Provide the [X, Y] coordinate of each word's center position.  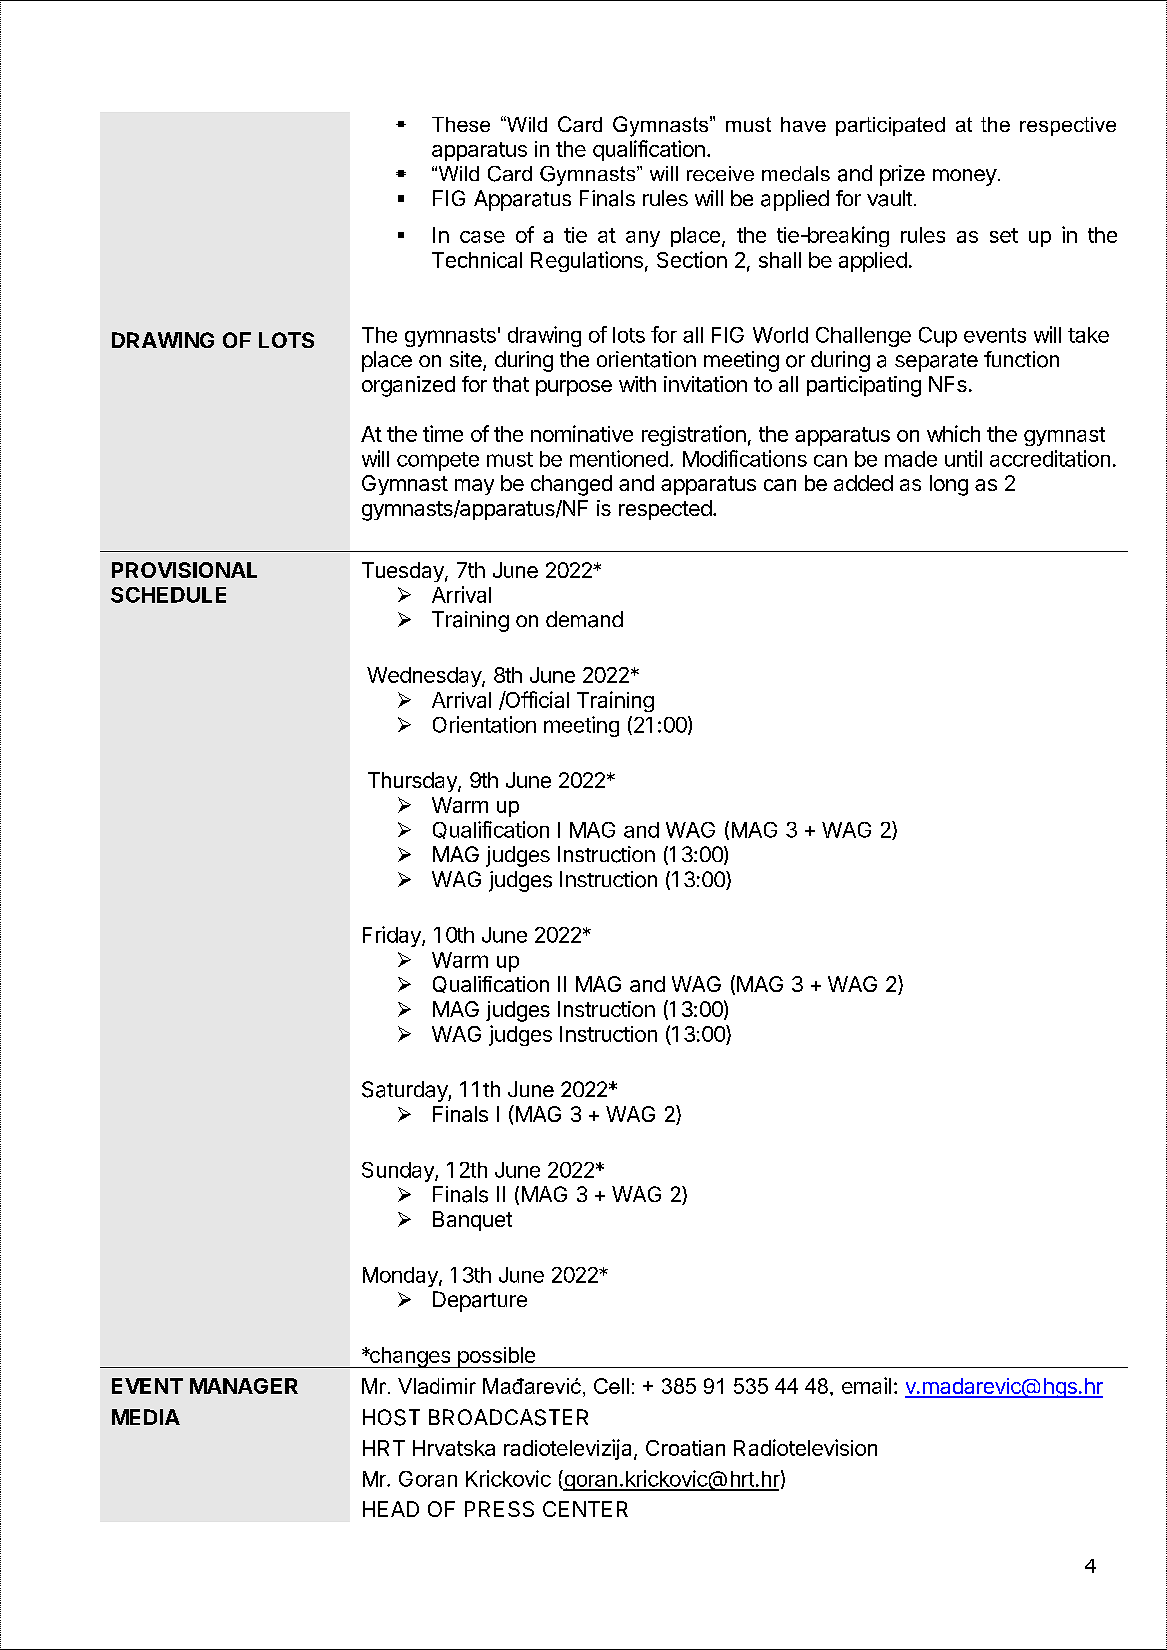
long [949, 485]
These [461, 124]
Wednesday [425, 677]
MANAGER [244, 1386]
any [643, 239]
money [965, 177]
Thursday [413, 782]
